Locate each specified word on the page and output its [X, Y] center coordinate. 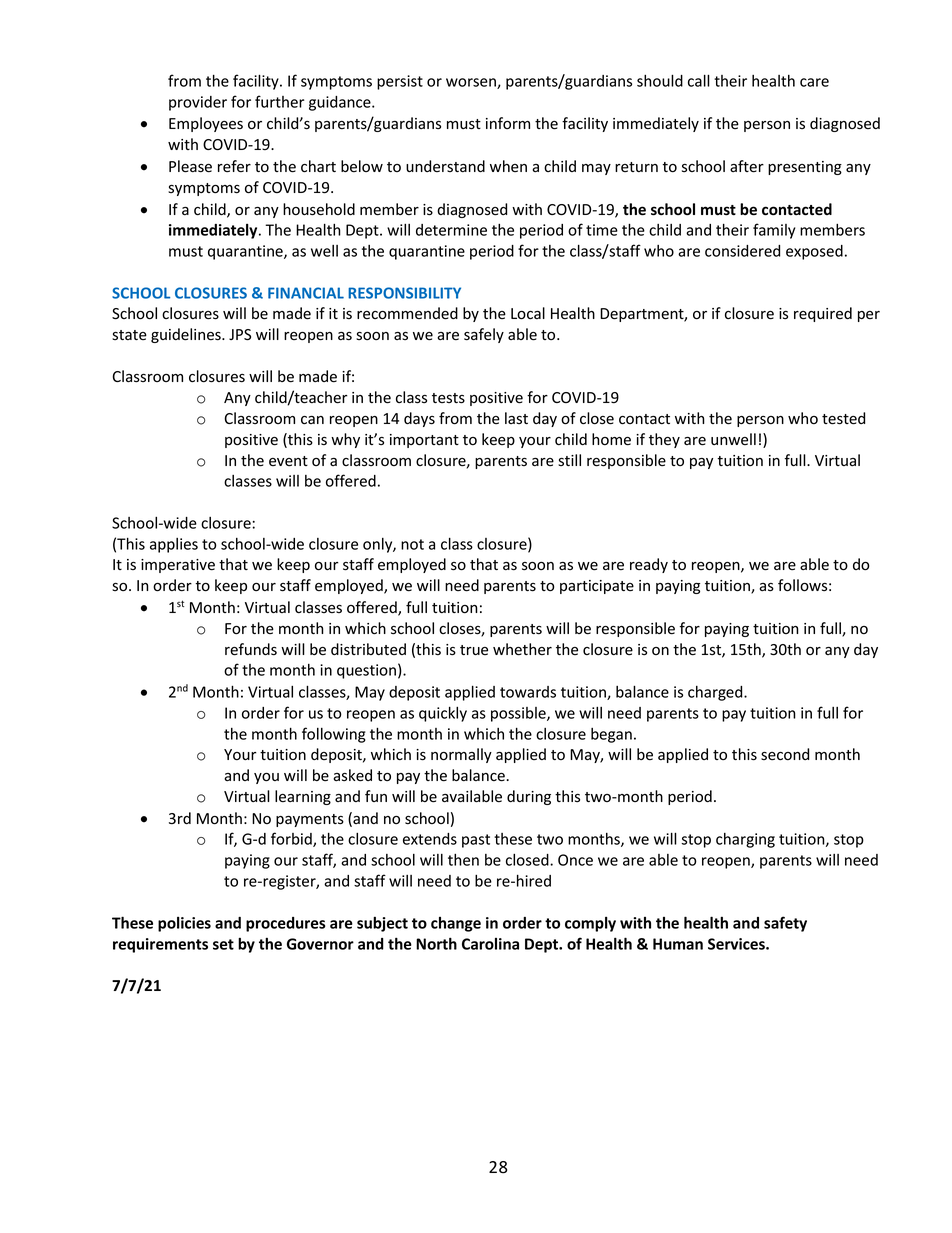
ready [649, 565]
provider [198, 103]
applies [174, 545]
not [412, 544]
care [814, 82]
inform [508, 123]
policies [184, 924]
